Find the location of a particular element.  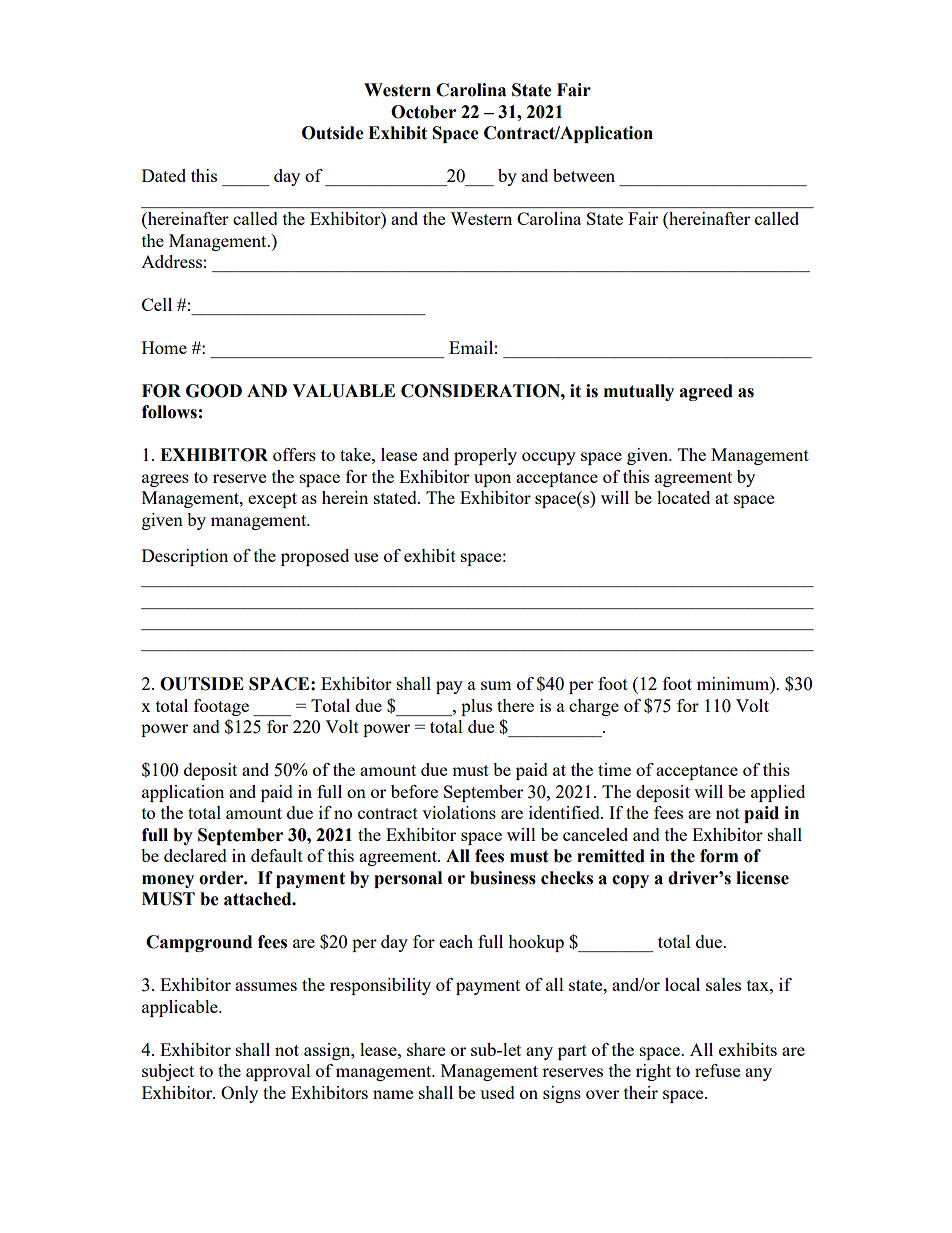

located is located at coordinates (683, 497).
